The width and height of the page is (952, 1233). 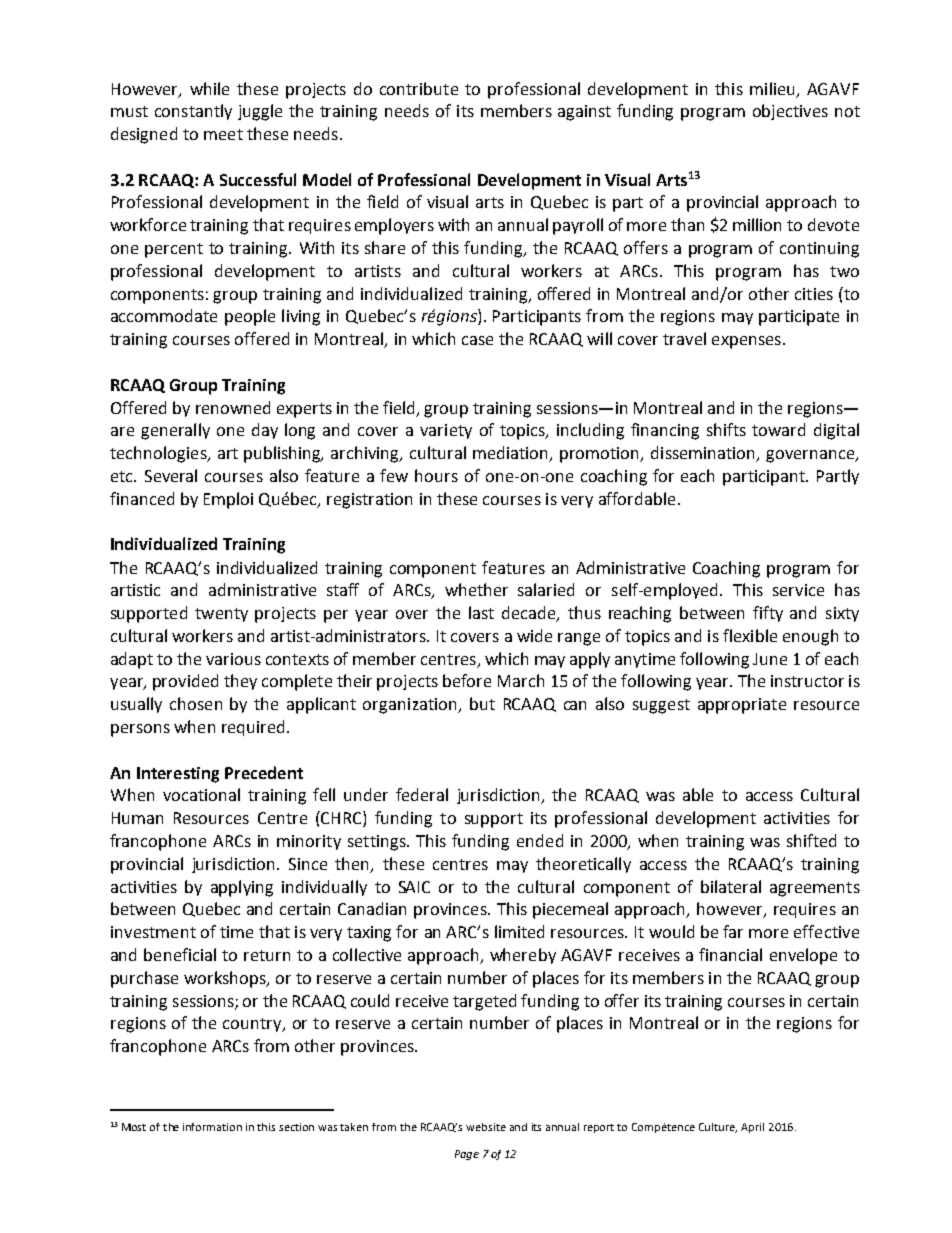 I want to click on case, so click(x=477, y=340).
